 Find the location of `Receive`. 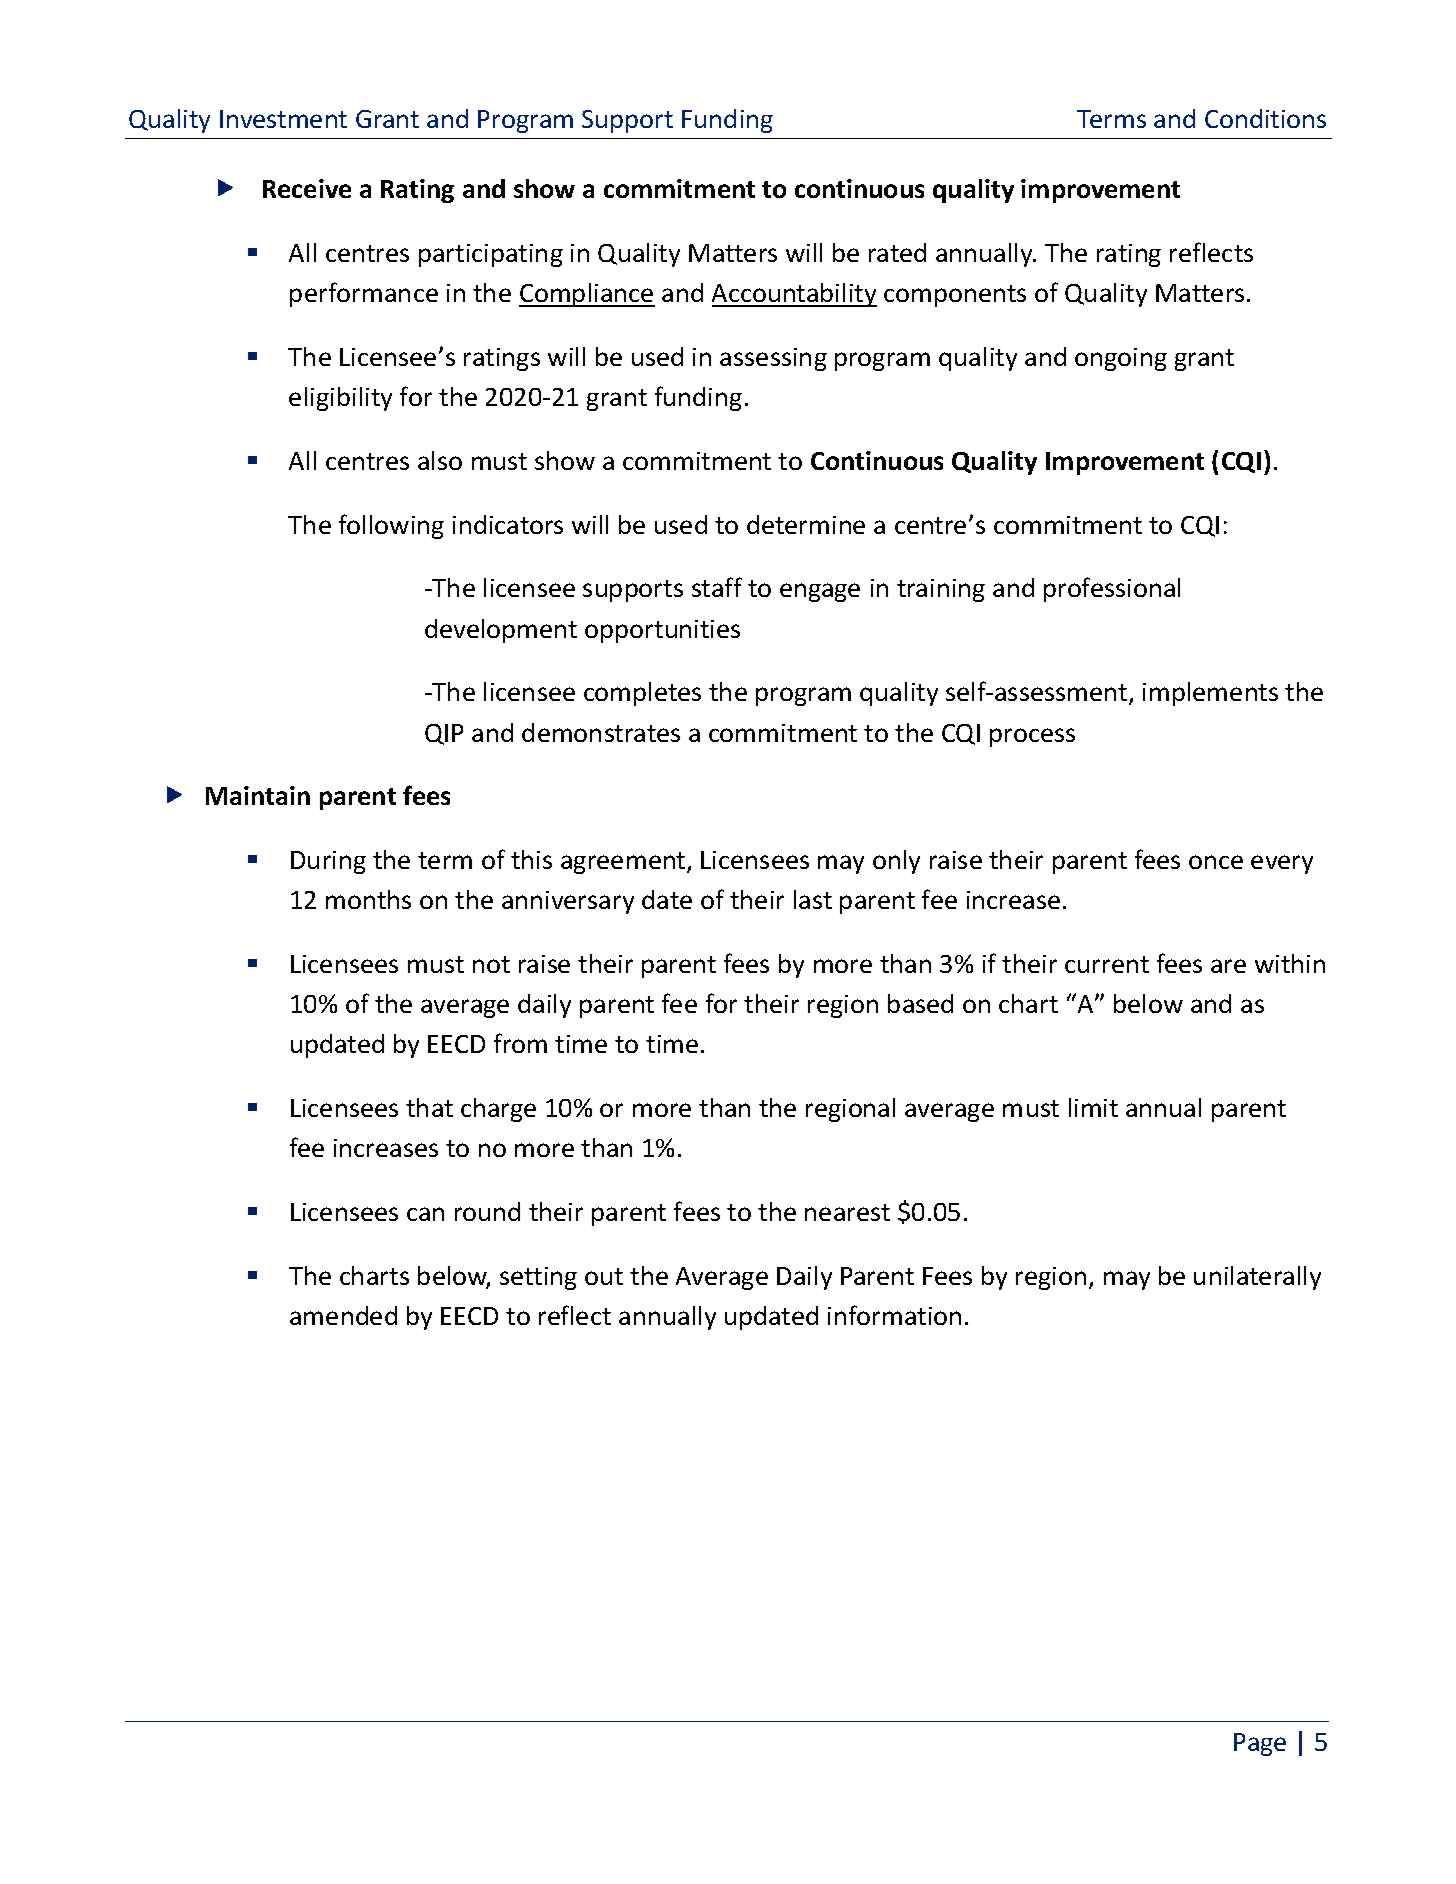

Receive is located at coordinates (307, 188).
